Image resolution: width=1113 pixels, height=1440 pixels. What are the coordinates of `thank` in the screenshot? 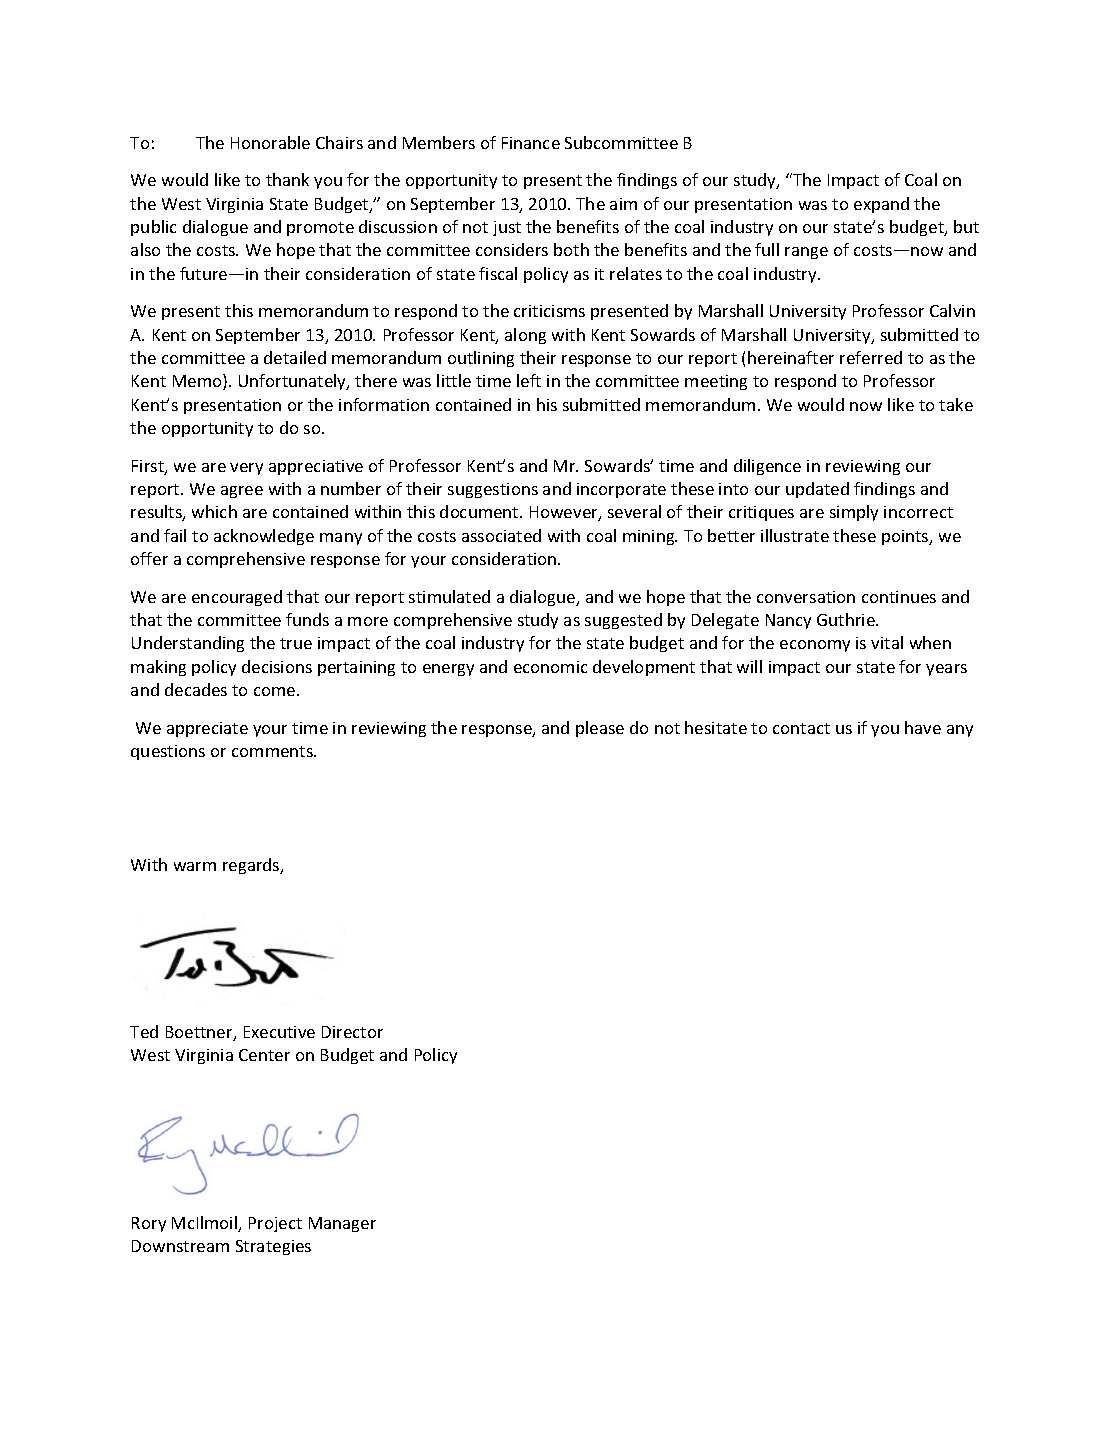 It's located at (287, 179).
